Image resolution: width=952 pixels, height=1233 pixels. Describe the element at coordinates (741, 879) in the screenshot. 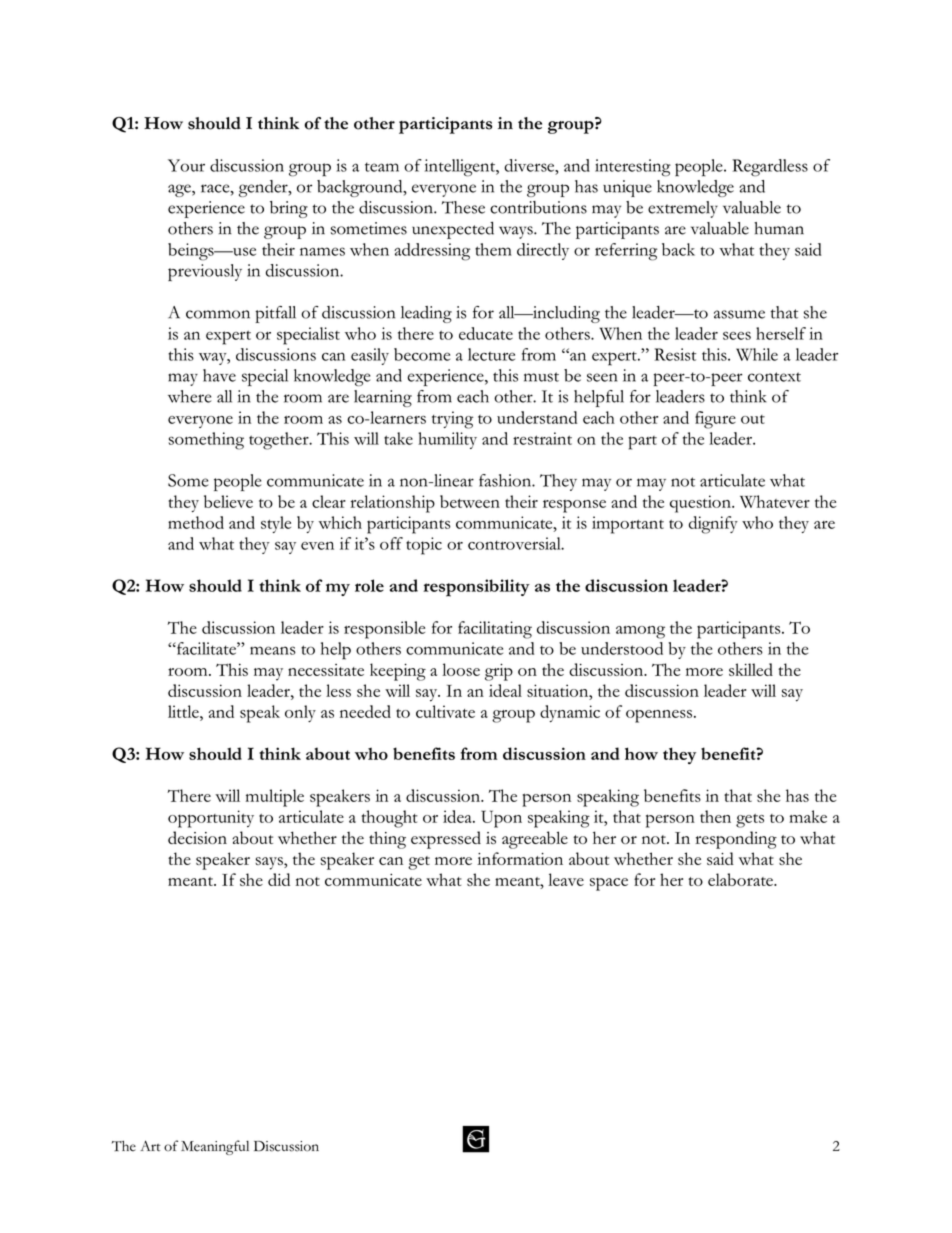

I see `elaborate` at that location.
